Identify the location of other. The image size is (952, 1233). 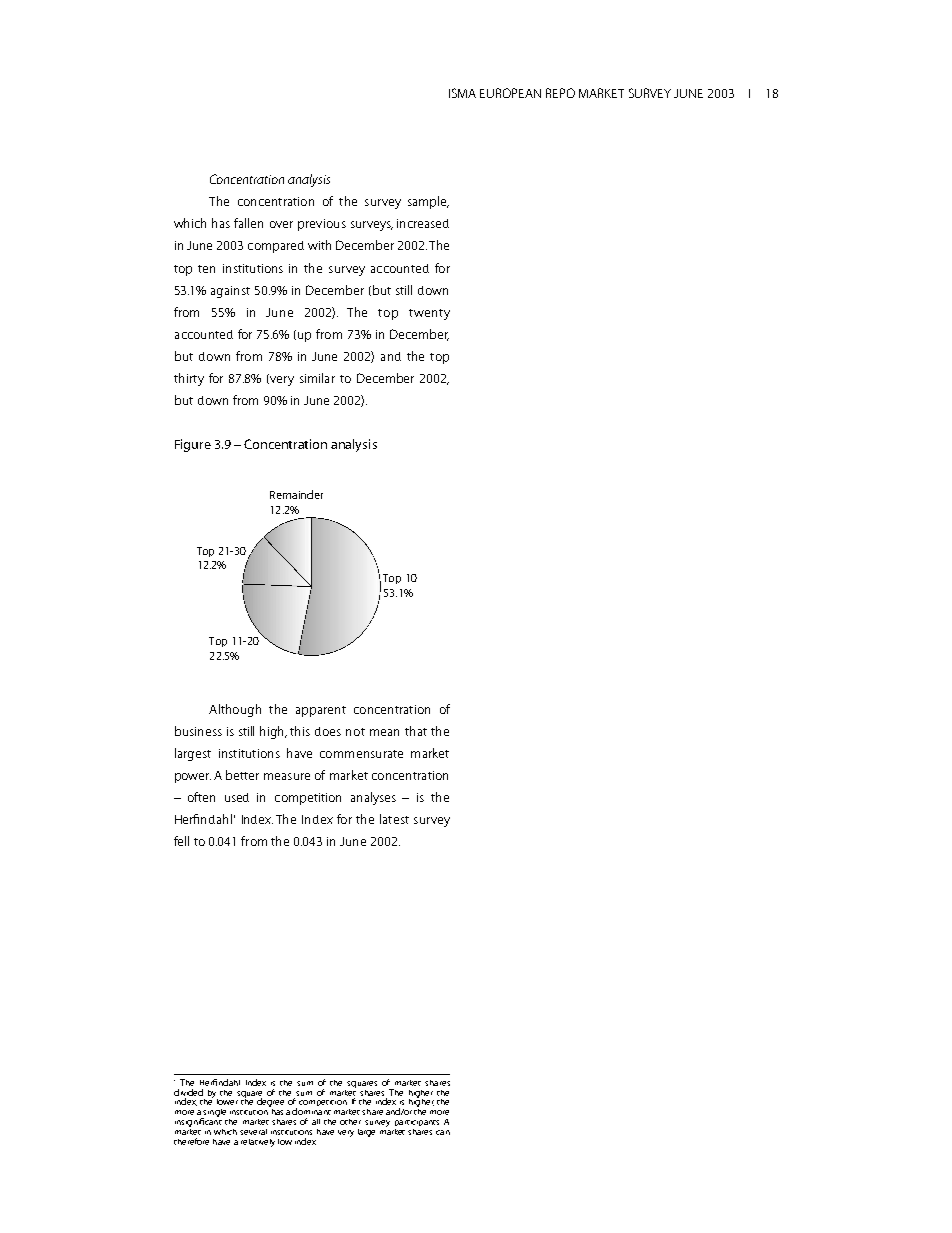
(350, 1122).
